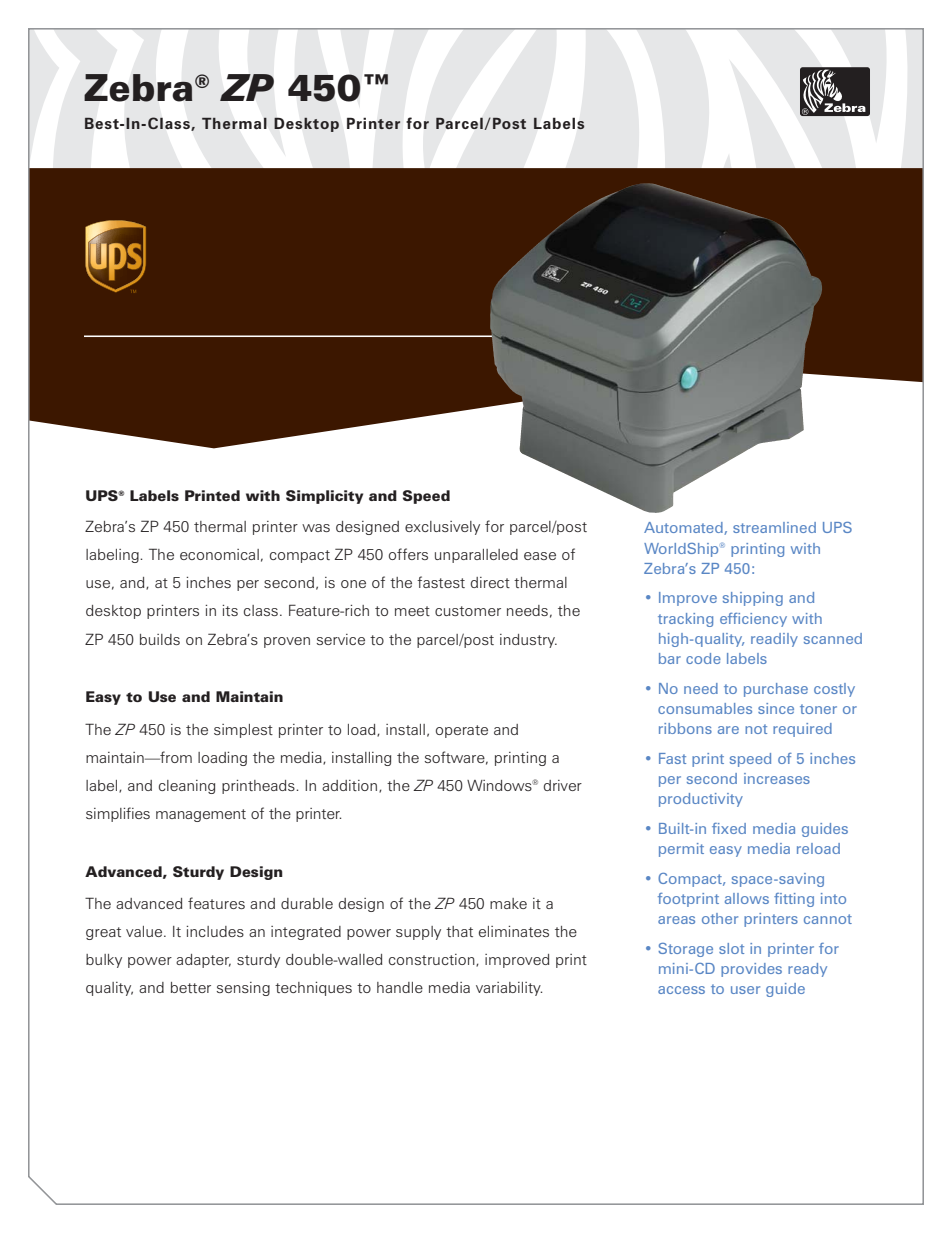  Describe the element at coordinates (160, 639) in the page. I see `builds` at that location.
